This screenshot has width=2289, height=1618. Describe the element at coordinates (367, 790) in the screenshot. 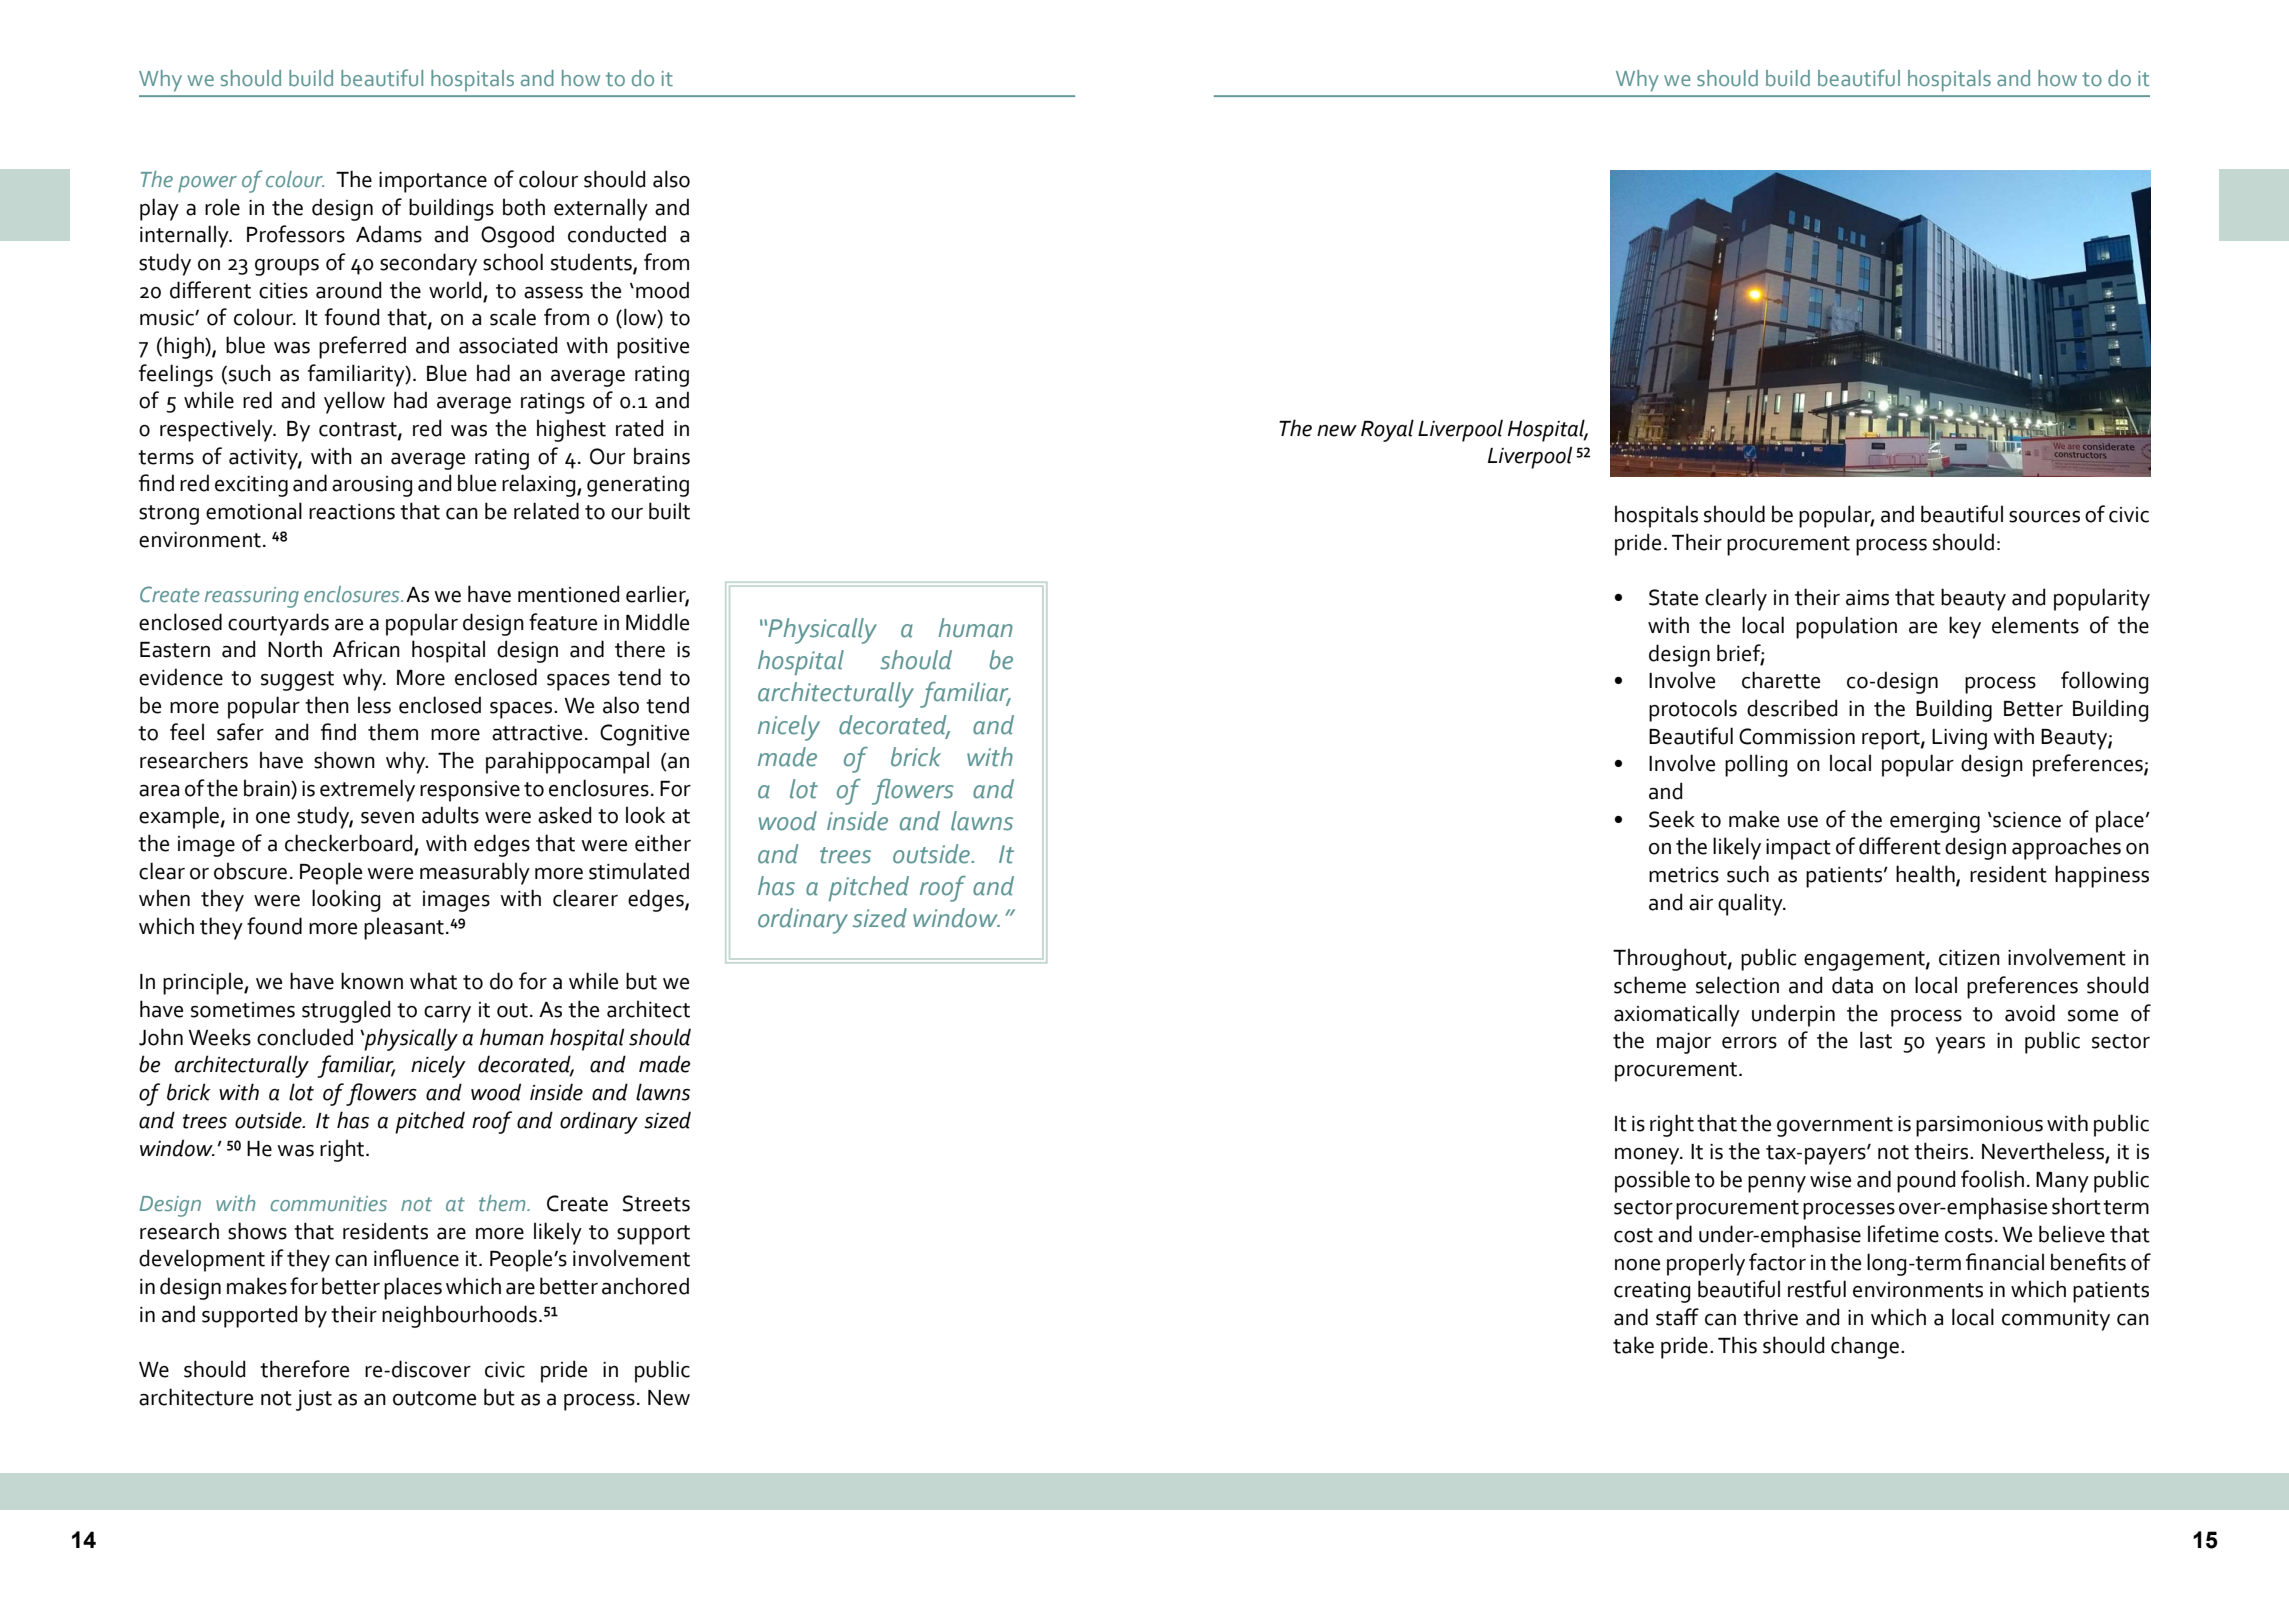

I see `extremely` at that location.
